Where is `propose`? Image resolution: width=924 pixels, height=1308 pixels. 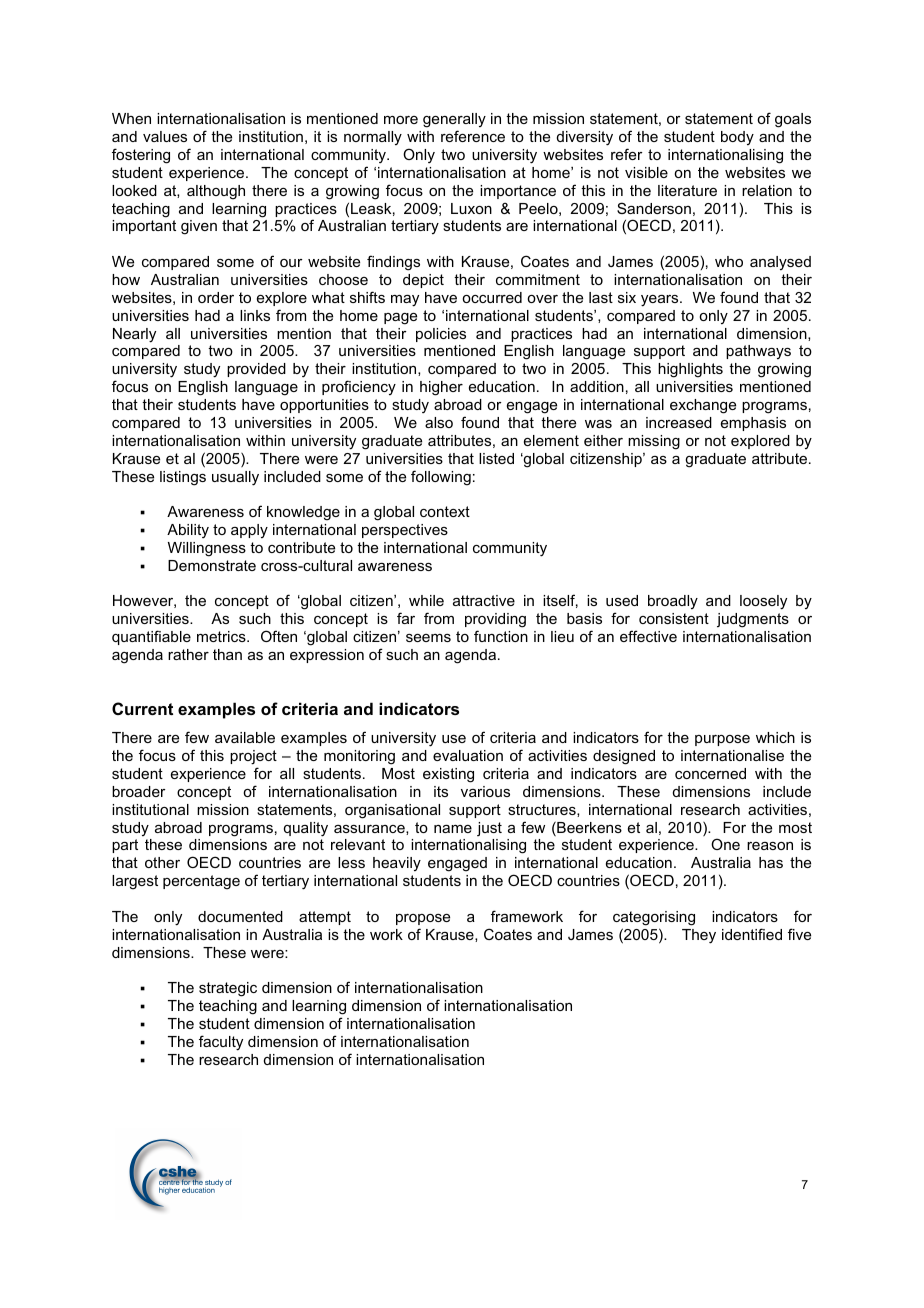
propose is located at coordinates (423, 919).
